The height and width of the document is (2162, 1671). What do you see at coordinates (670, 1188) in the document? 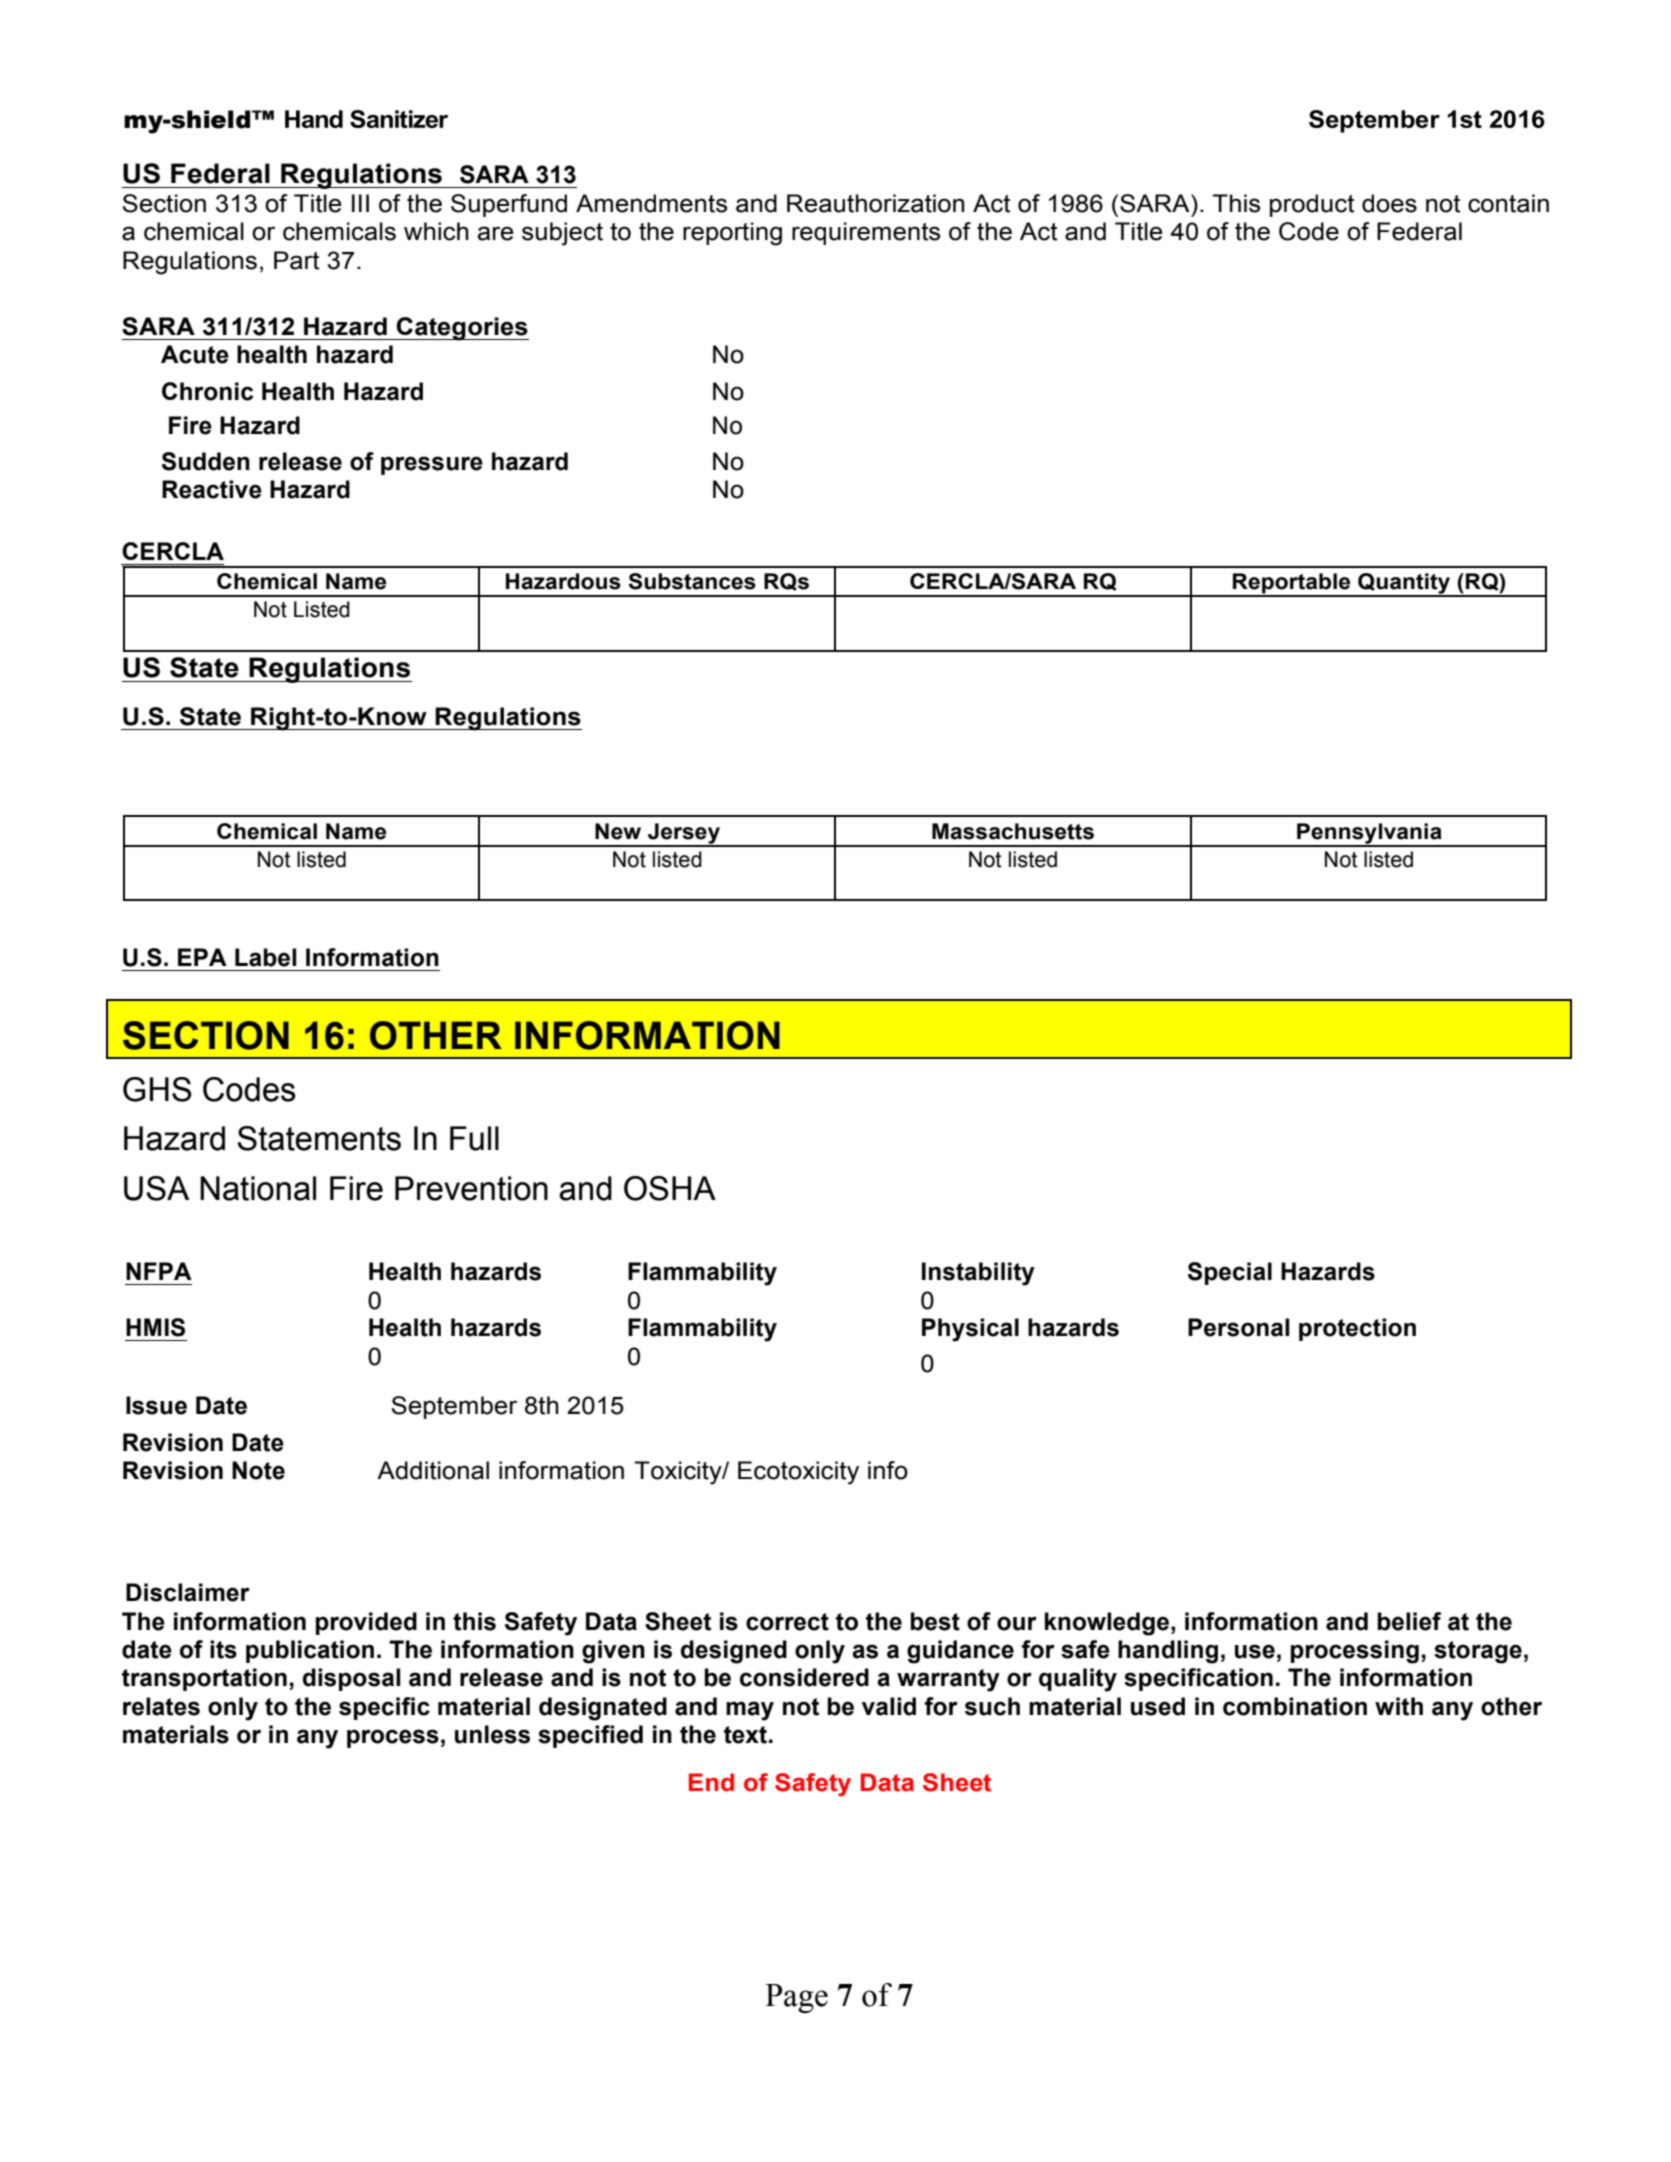
I see `OSHA` at bounding box center [670, 1188].
